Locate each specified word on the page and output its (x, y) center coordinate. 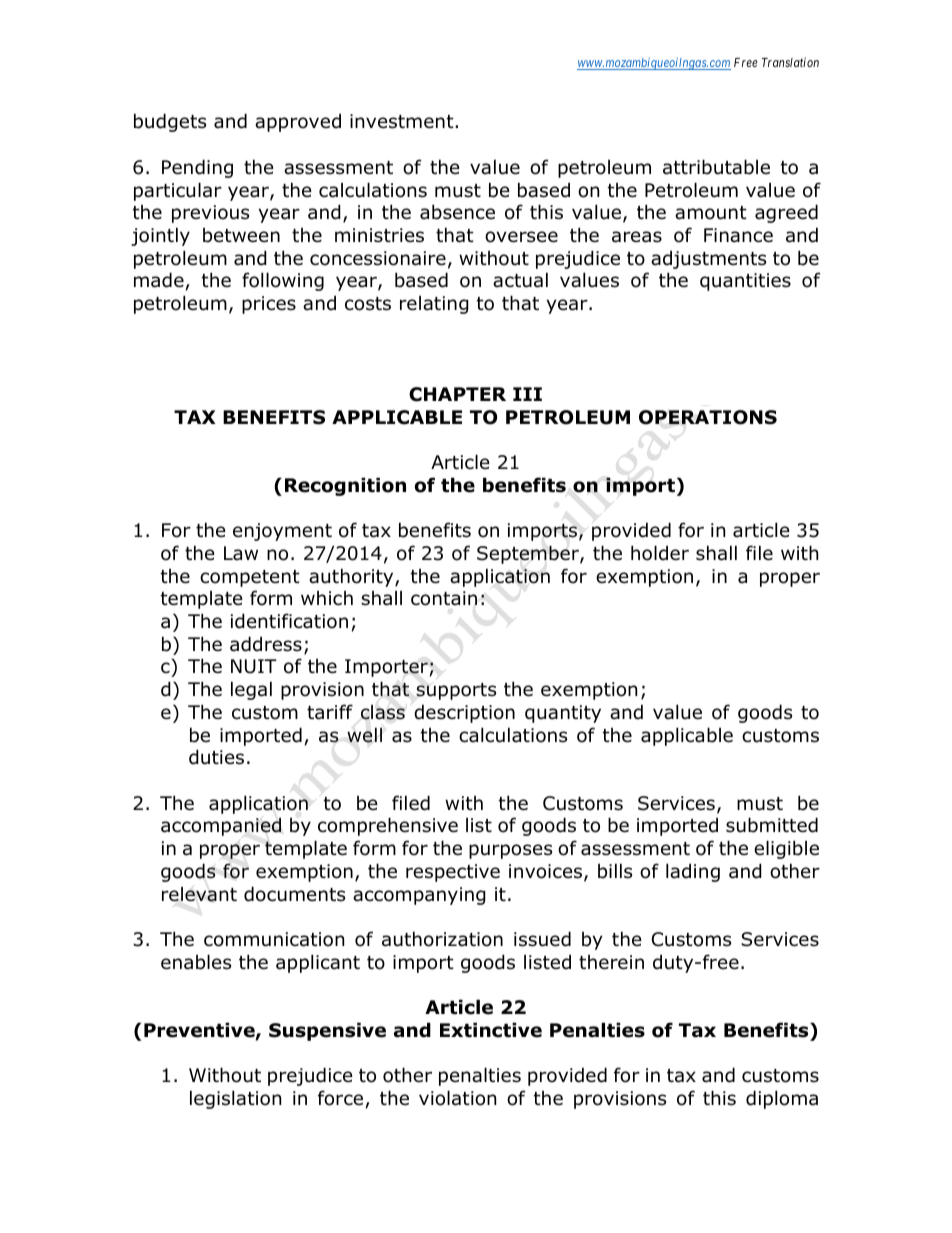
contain (444, 598)
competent (250, 578)
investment (403, 121)
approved (298, 122)
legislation (235, 1099)
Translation (790, 62)
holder (660, 553)
